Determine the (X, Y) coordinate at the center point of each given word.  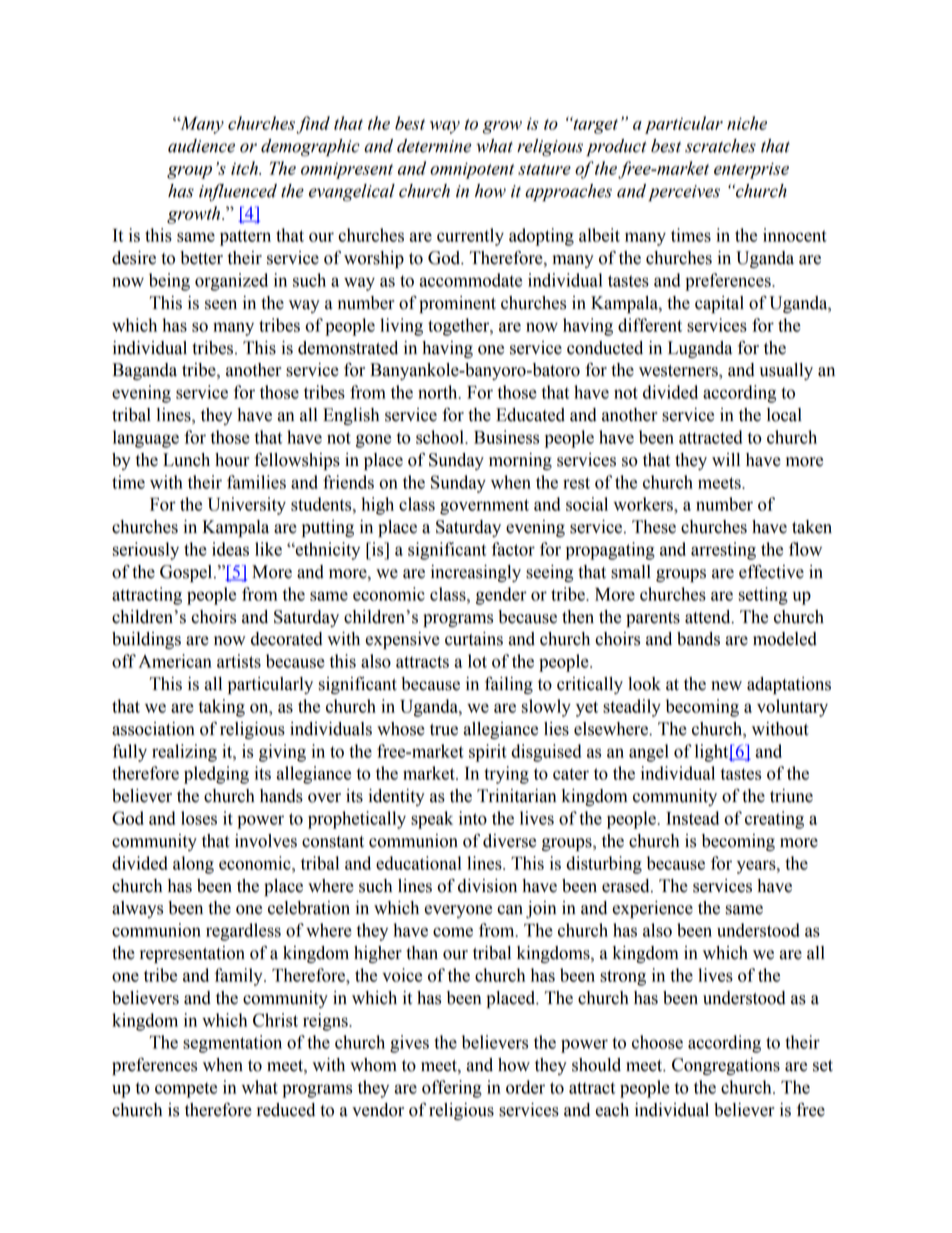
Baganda (144, 371)
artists (239, 661)
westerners (679, 372)
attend (709, 617)
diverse (509, 841)
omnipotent (472, 171)
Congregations (726, 1066)
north (439, 392)
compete (186, 1090)
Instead (692, 818)
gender (501, 596)
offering (452, 1089)
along (193, 865)
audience (201, 146)
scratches (720, 146)
